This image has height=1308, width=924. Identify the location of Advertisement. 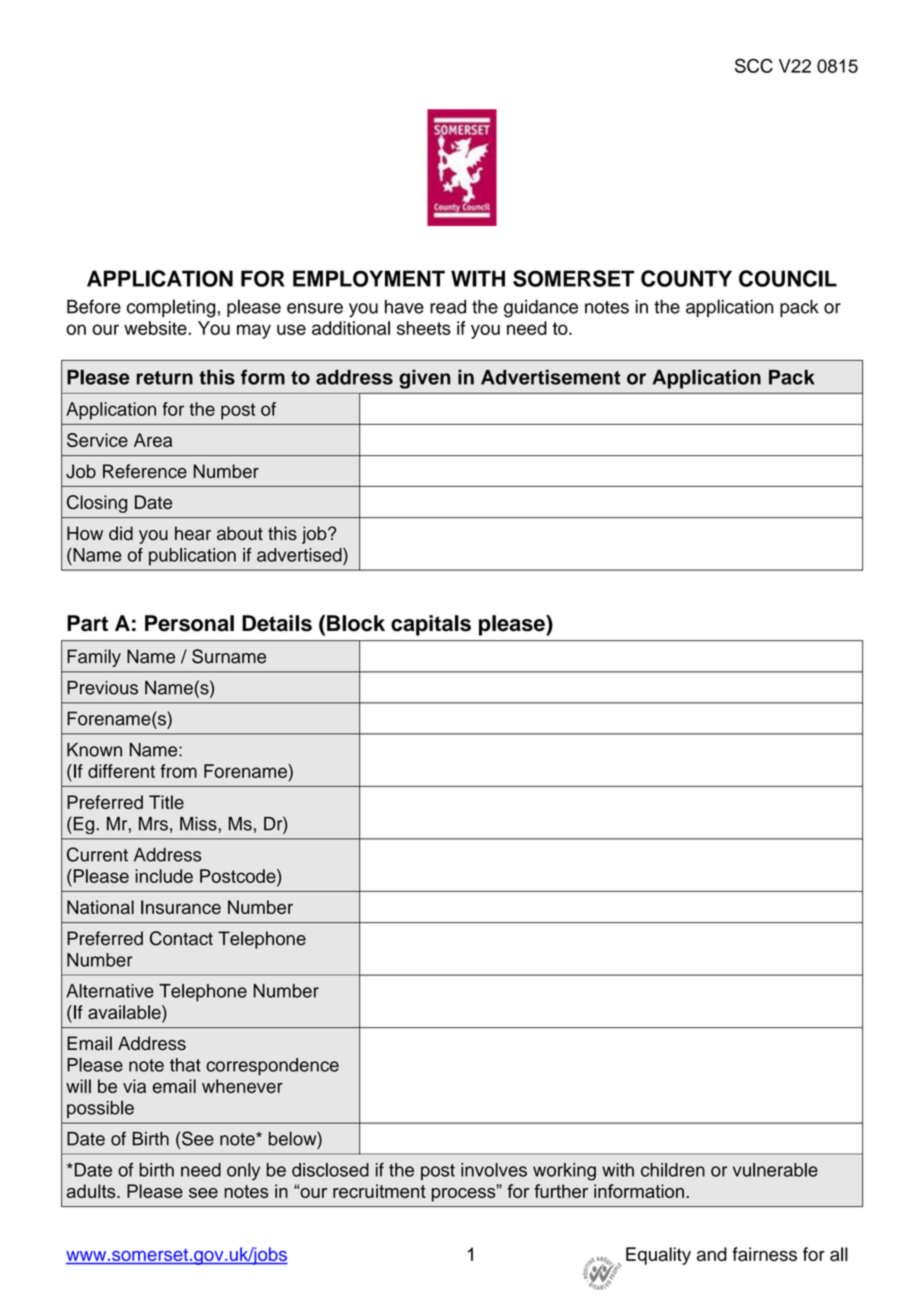
(551, 377).
